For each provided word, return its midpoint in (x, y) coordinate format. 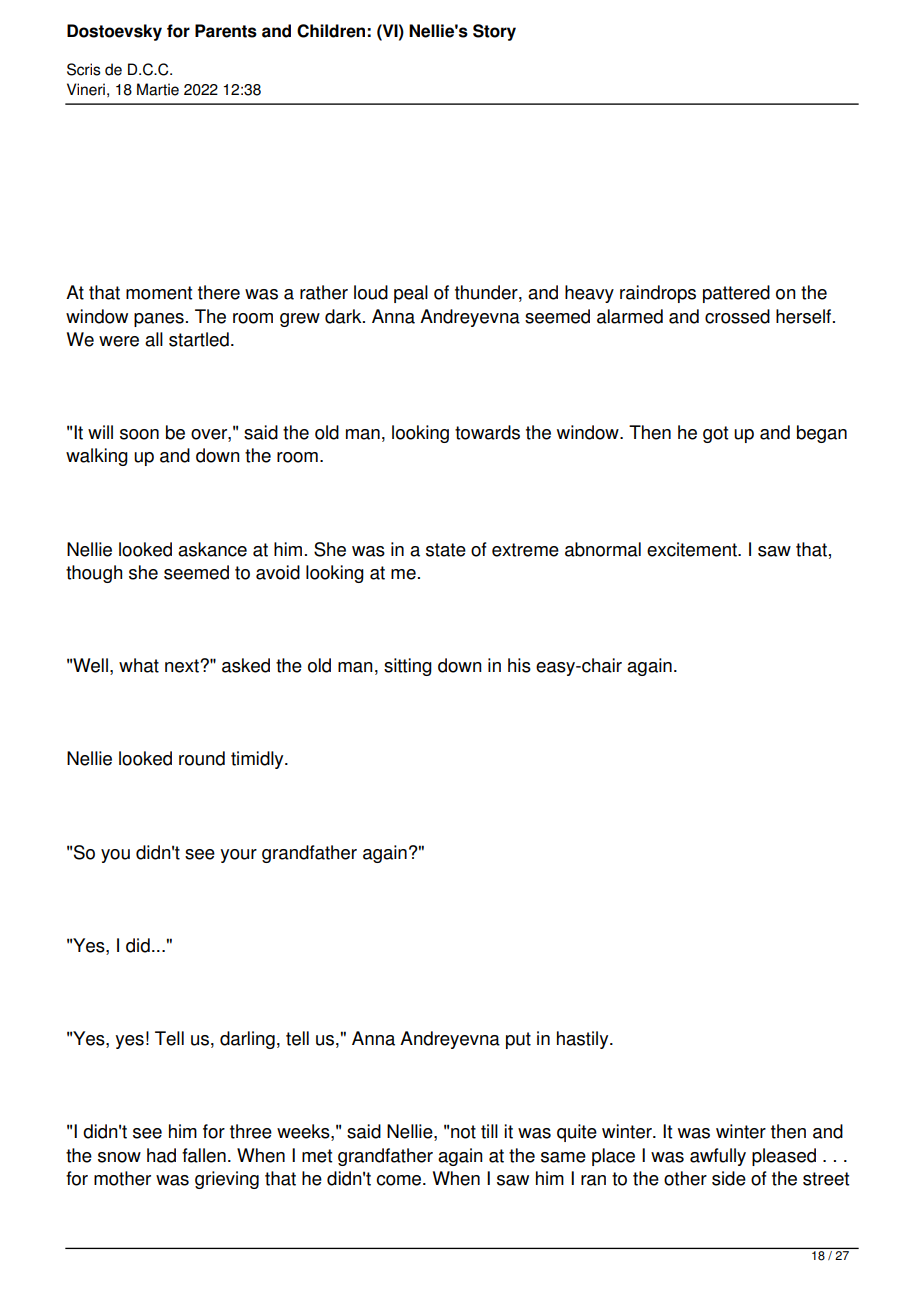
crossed (737, 316)
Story (494, 32)
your (238, 856)
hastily (584, 1040)
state (446, 550)
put (518, 1040)
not (463, 1132)
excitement (693, 549)
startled (199, 339)
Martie (158, 89)
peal (411, 294)
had (161, 1155)
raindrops (658, 294)
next (183, 666)
